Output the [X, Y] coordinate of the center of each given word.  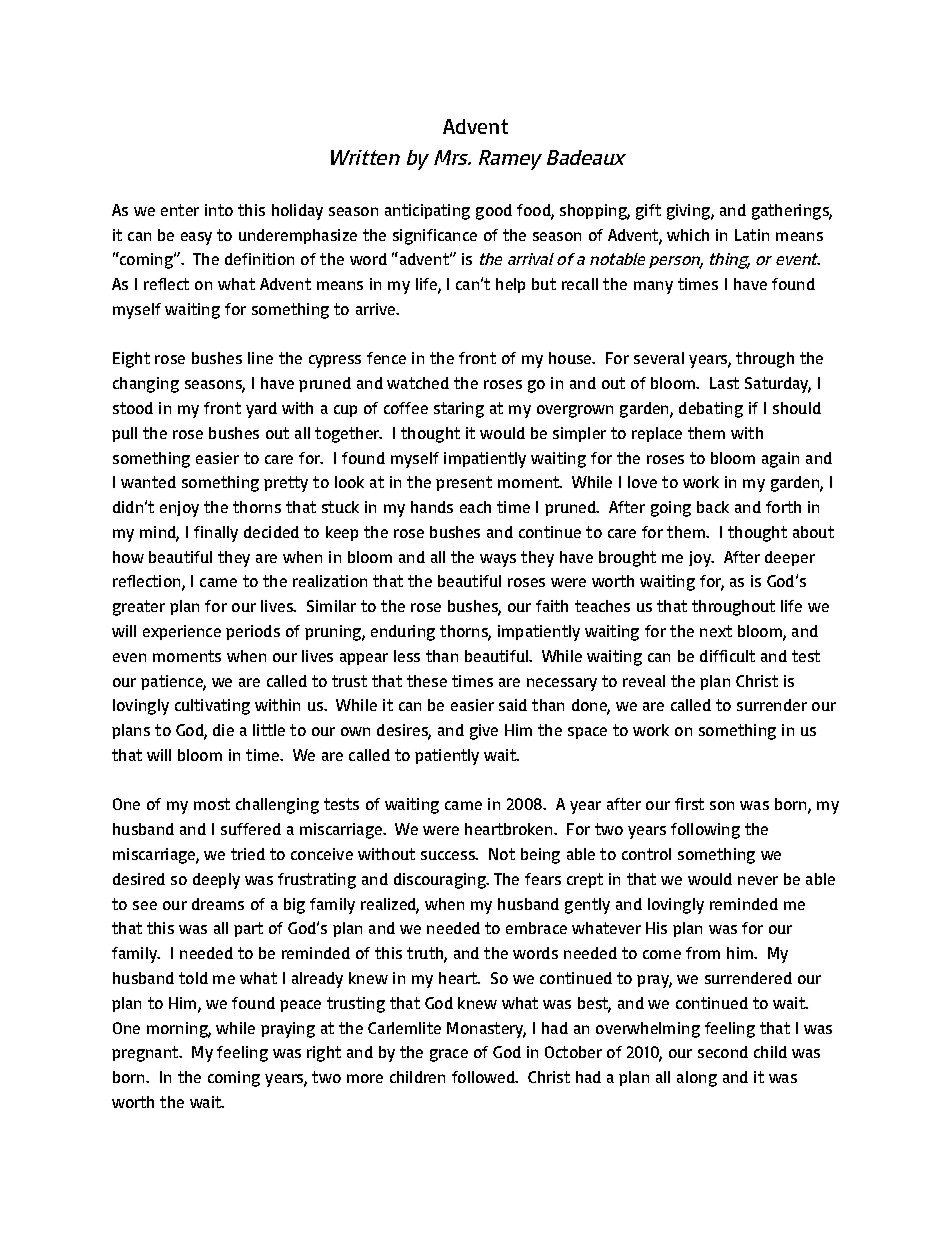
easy [196, 238]
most [212, 804]
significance [435, 237]
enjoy [179, 509]
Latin [752, 235]
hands [432, 507]
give [484, 732]
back [713, 507]
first [689, 804]
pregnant [146, 1054]
